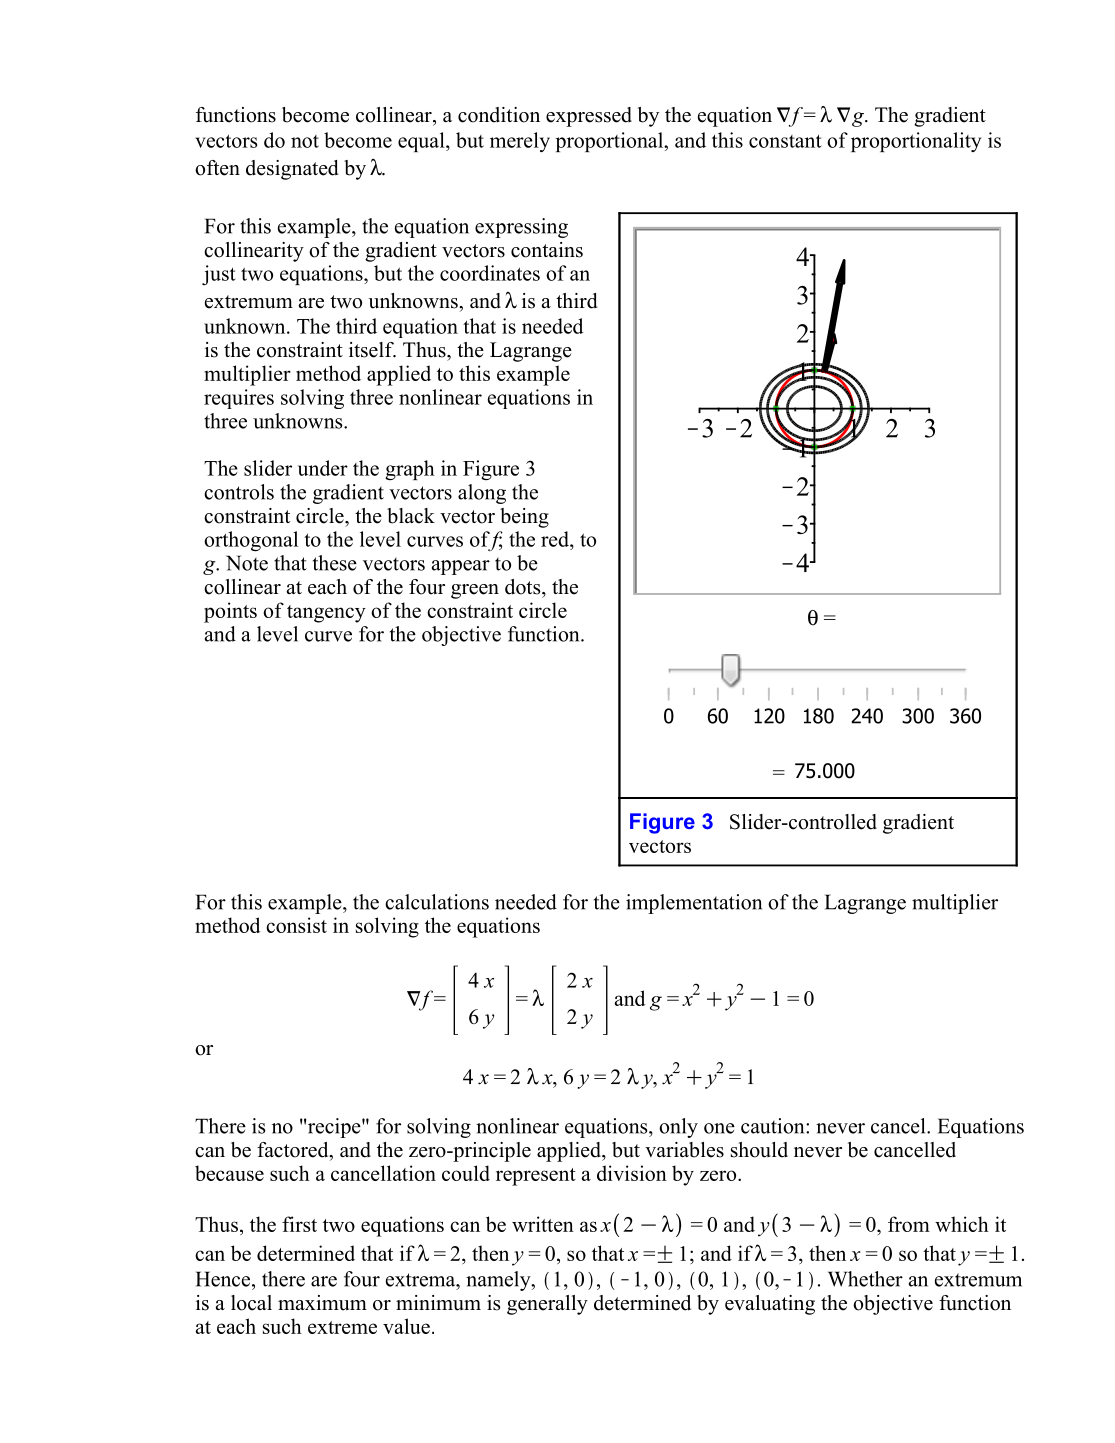  What do you see at coordinates (865, 1279) in the document?
I see `Whether` at bounding box center [865, 1279].
